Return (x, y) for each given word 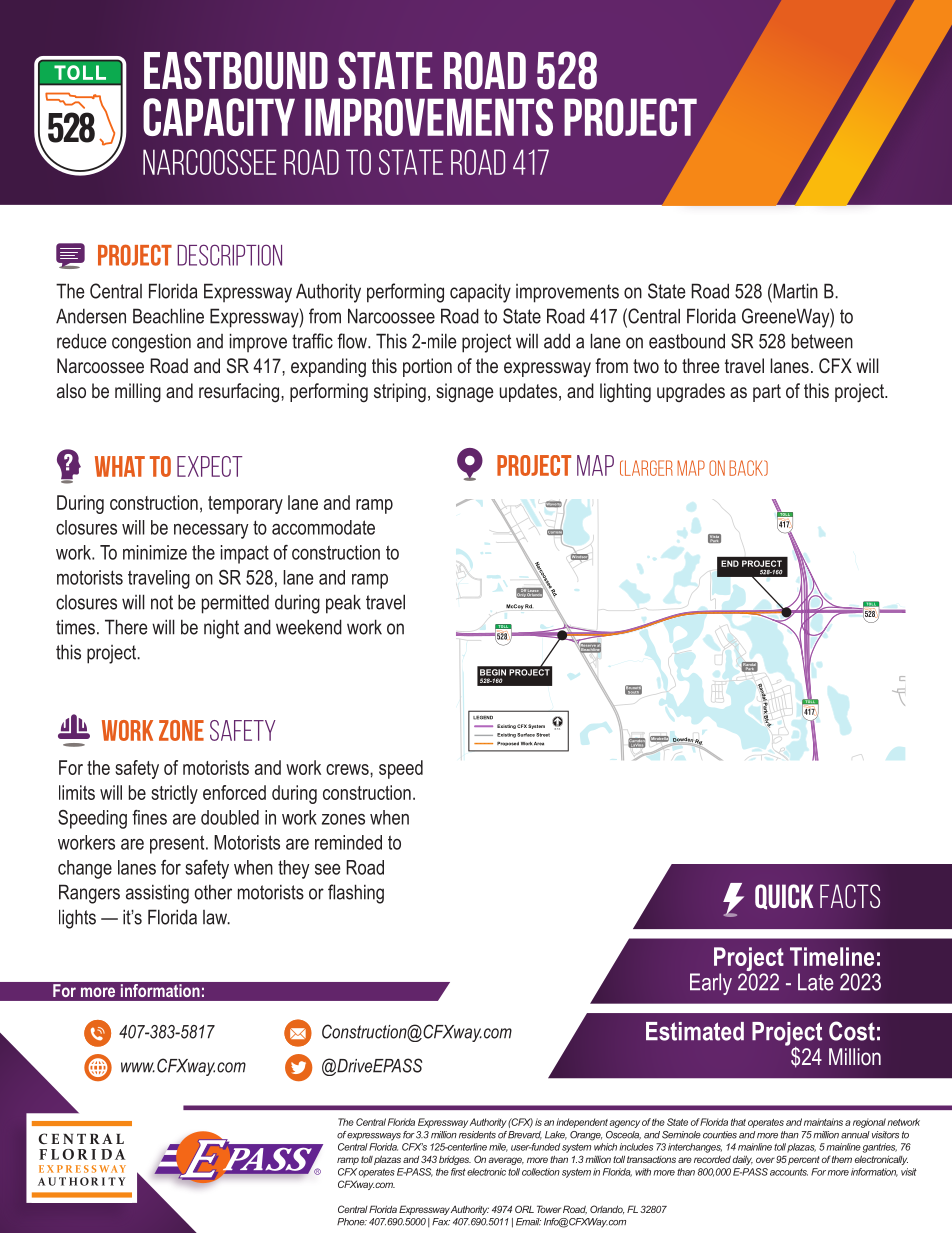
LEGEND (483, 717)
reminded (348, 842)
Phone (352, 1222)
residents (477, 1135)
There (126, 627)
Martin (794, 291)
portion (427, 367)
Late (815, 982)
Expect (209, 466)
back (747, 468)
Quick (784, 897)
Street (543, 735)
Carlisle (555, 532)
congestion (151, 343)
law (216, 917)
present (178, 844)
